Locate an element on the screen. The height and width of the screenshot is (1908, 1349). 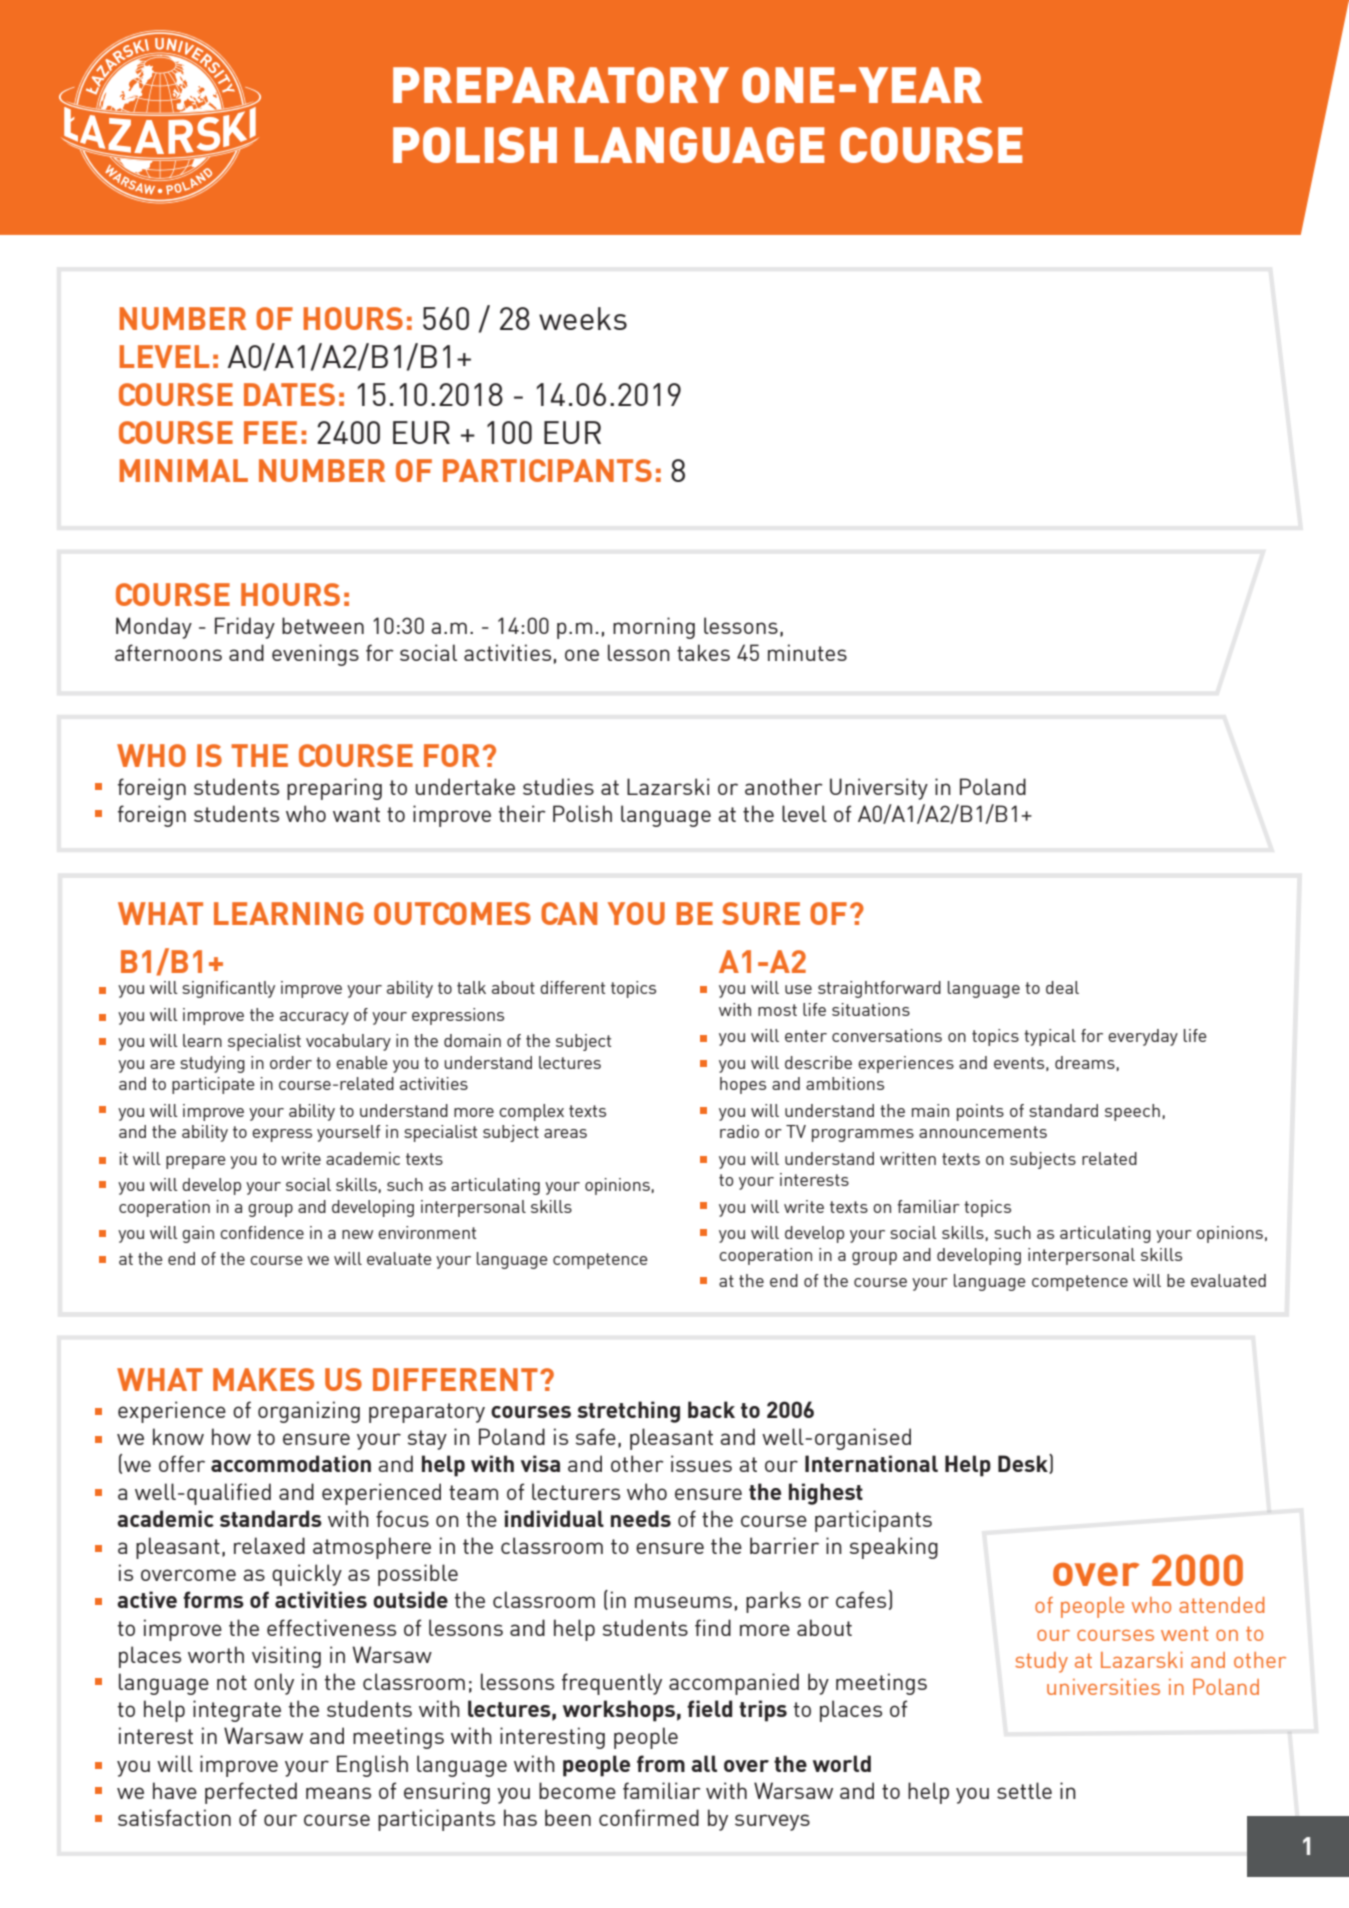
minutes is located at coordinates (807, 652).
